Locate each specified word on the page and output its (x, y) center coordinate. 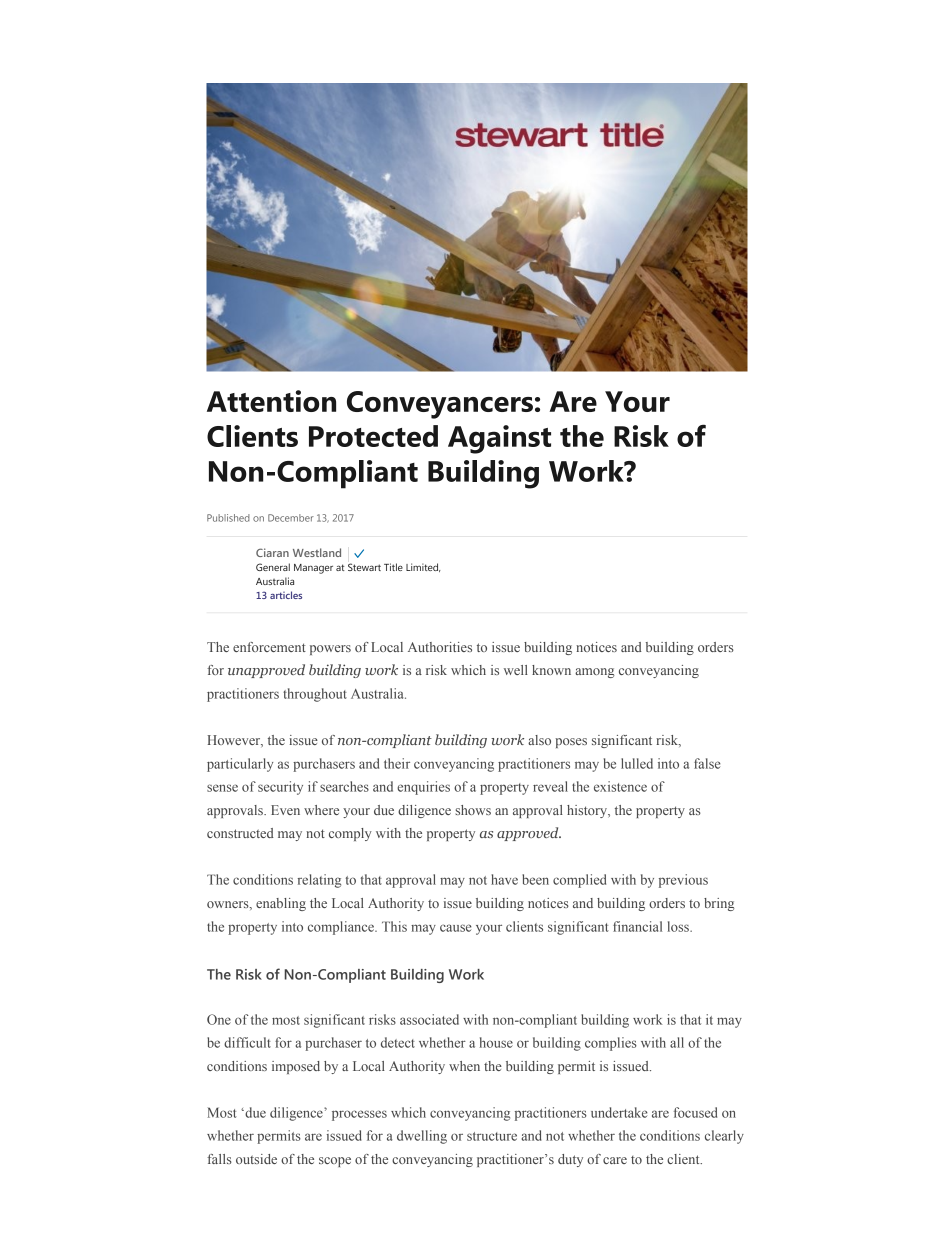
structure (492, 1136)
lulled (637, 763)
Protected (373, 436)
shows (473, 810)
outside (256, 1159)
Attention (271, 401)
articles (286, 595)
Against (499, 439)
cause (456, 928)
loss (679, 926)
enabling (281, 904)
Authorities (440, 647)
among (594, 673)
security (280, 788)
